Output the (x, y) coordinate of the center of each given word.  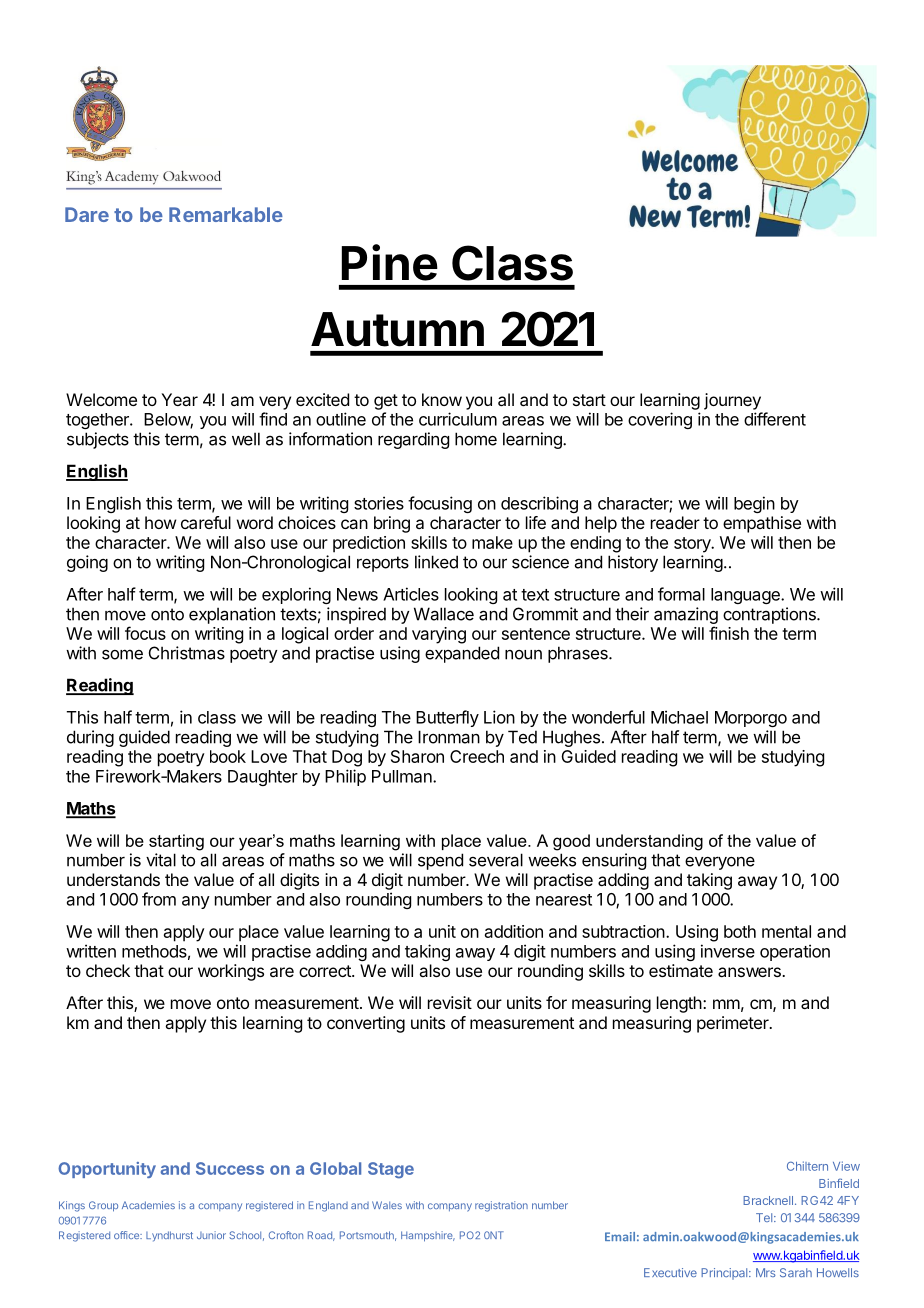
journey (732, 401)
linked (436, 562)
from (159, 899)
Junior (211, 1235)
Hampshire (428, 1236)
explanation (232, 615)
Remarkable (226, 214)
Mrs (766, 1272)
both (740, 931)
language (746, 596)
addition (514, 931)
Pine (390, 262)
